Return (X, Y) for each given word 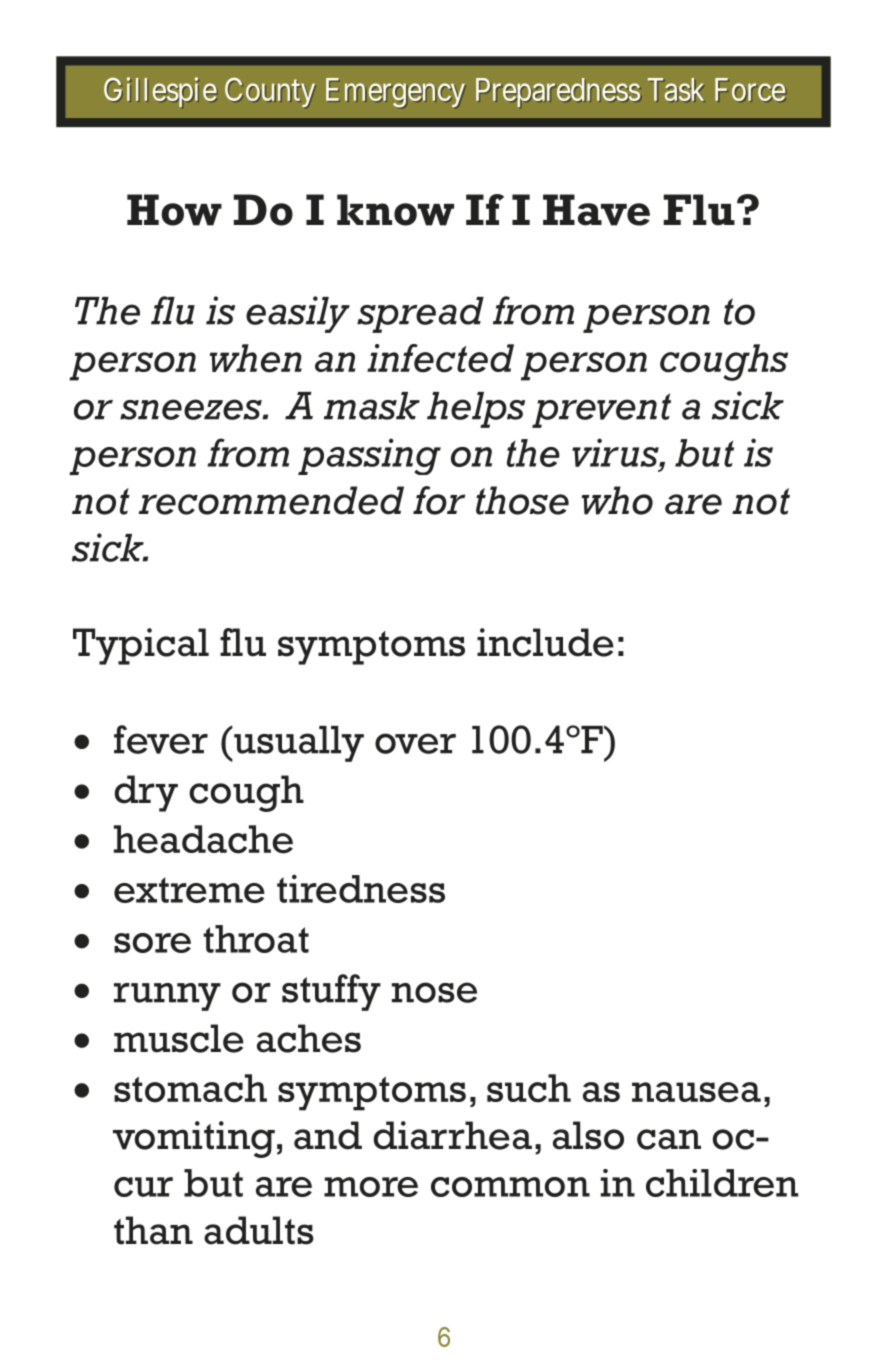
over (415, 743)
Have (596, 210)
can (669, 1139)
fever (161, 739)
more (371, 1187)
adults (259, 1230)
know (395, 210)
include (545, 642)
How (174, 210)
